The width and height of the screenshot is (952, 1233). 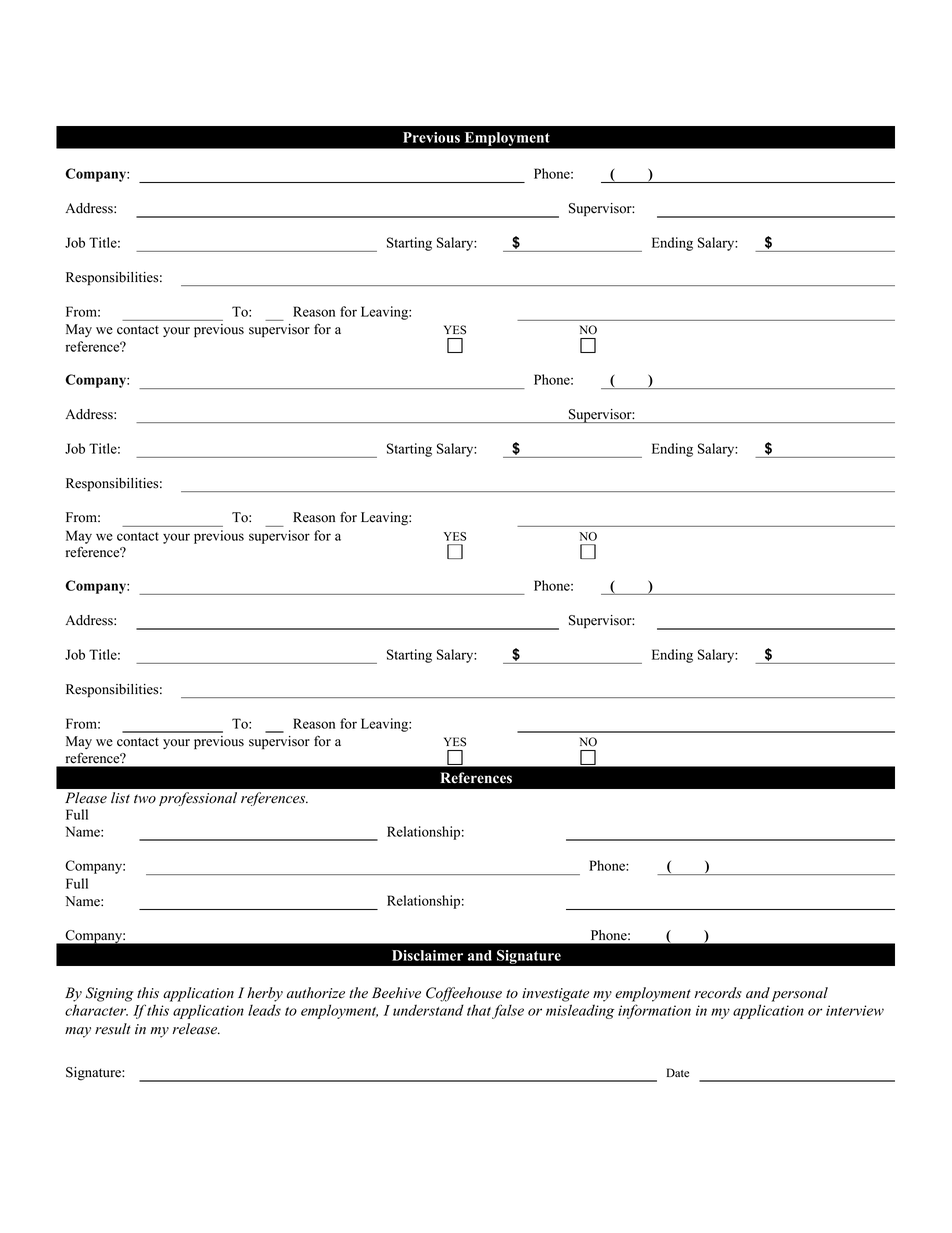 I want to click on records, so click(x=718, y=993).
